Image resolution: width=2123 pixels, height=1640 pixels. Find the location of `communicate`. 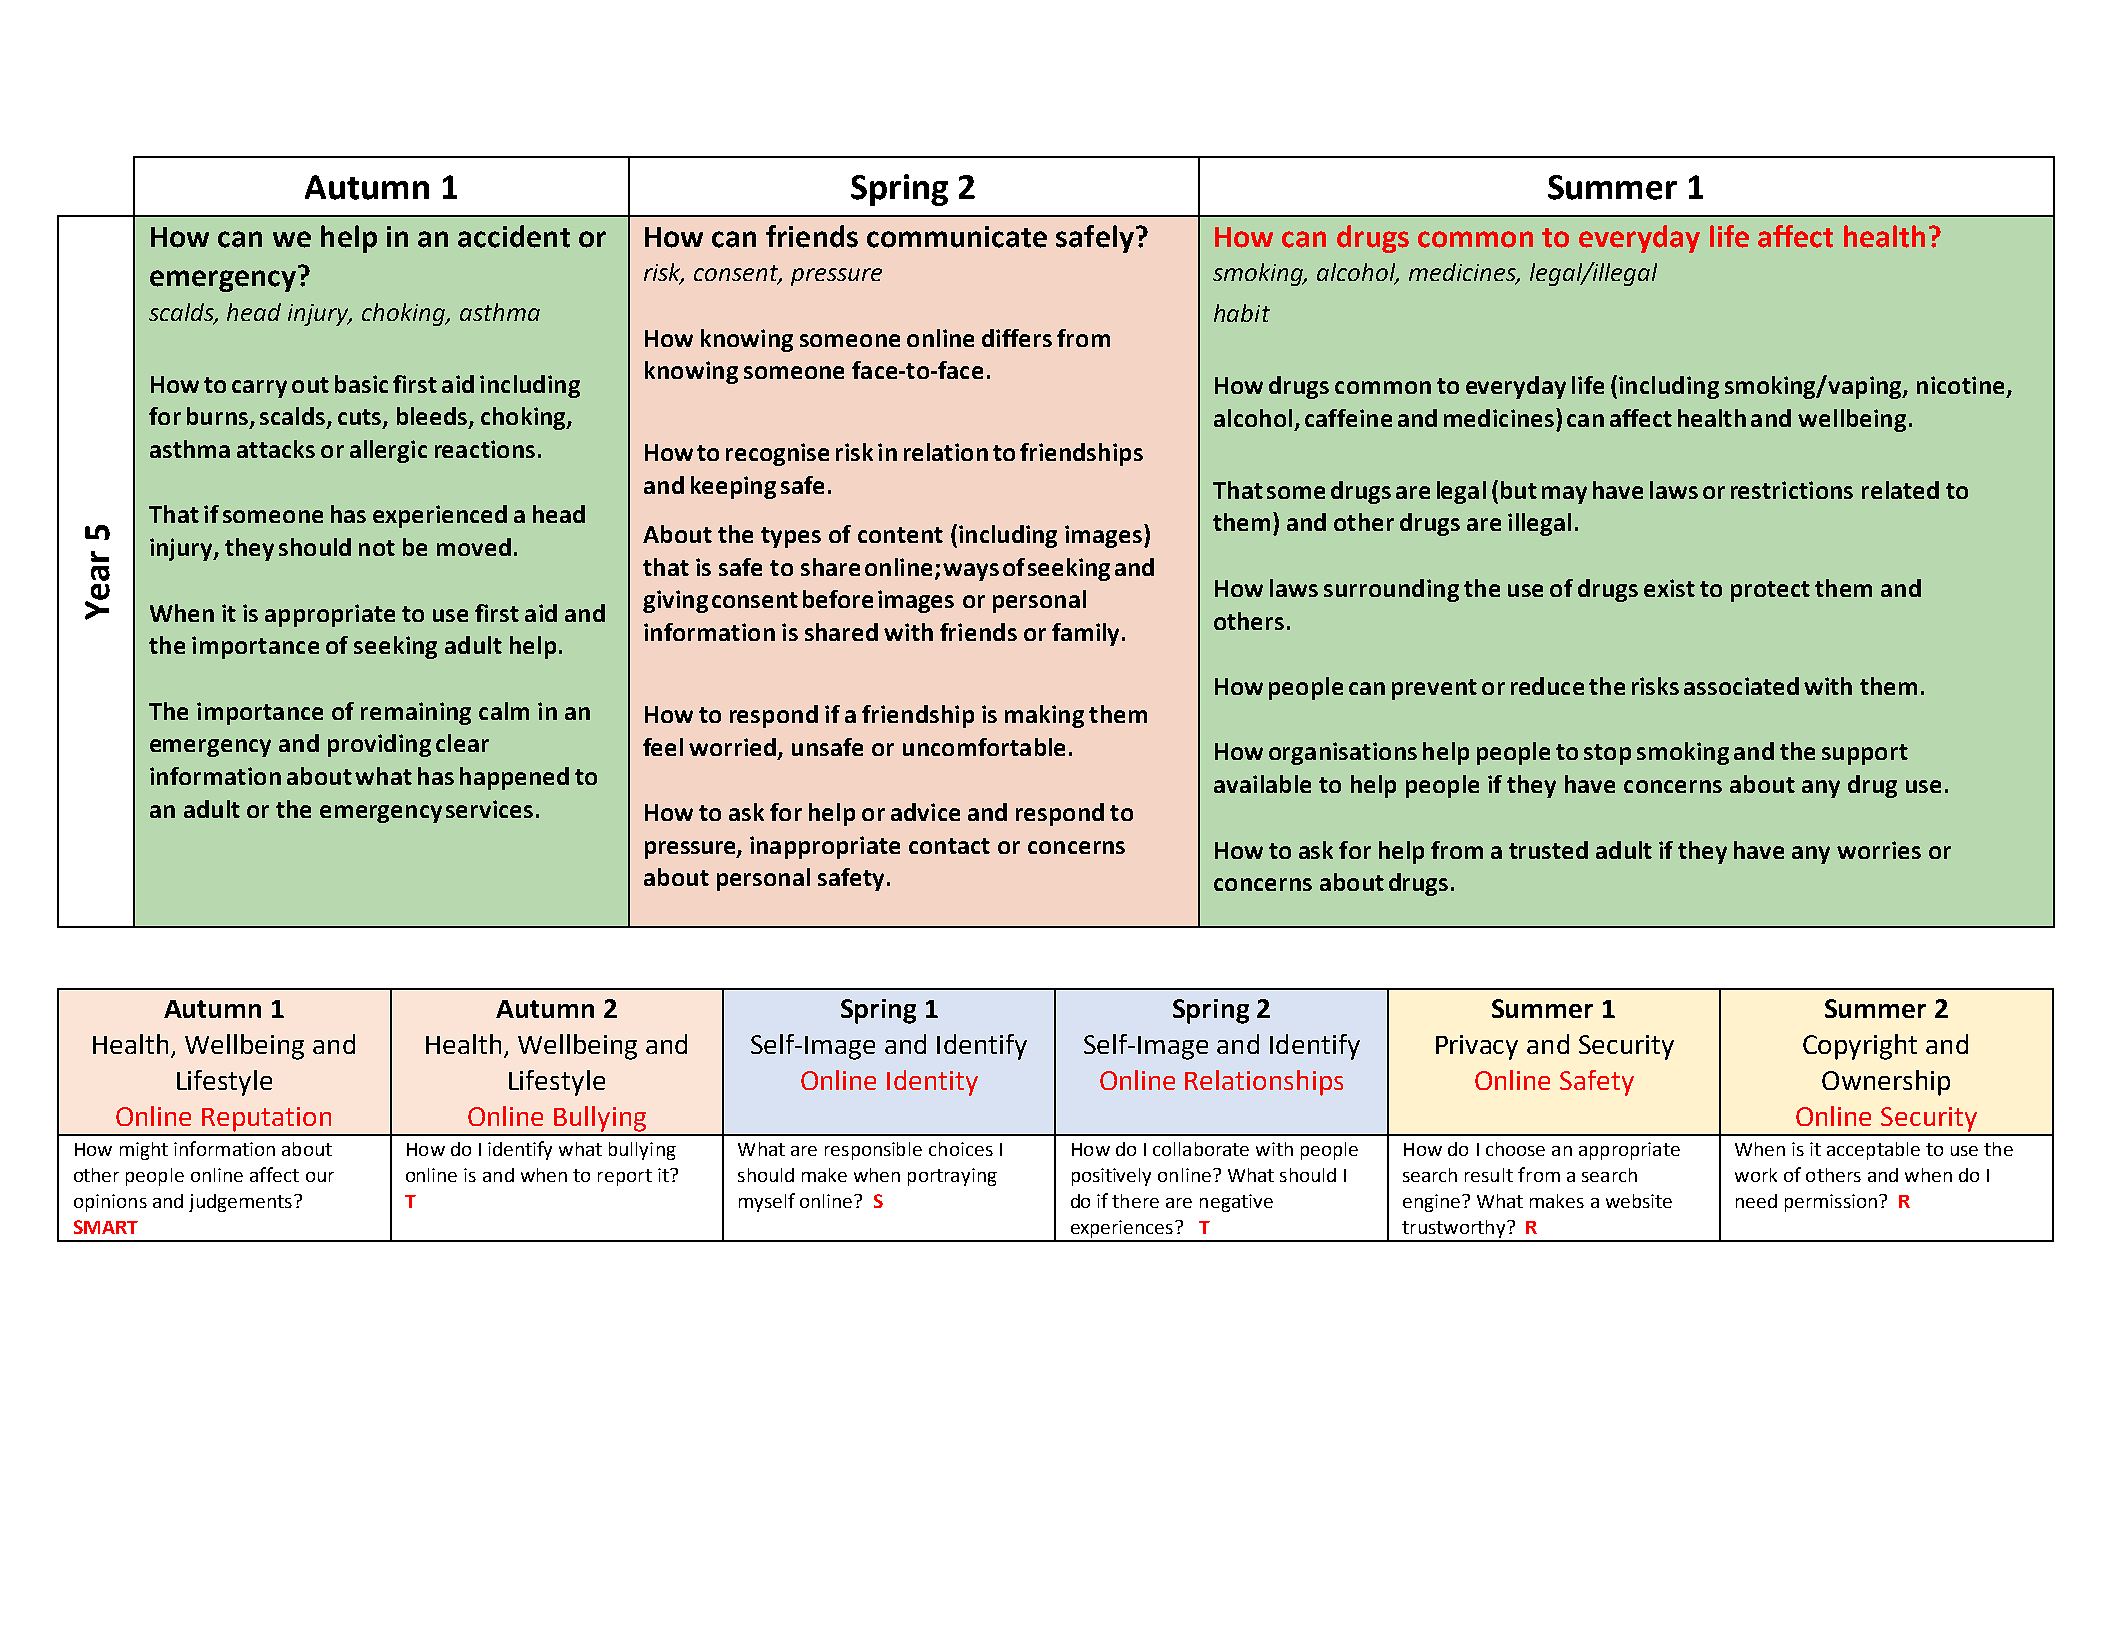

communicate is located at coordinates (957, 237).
